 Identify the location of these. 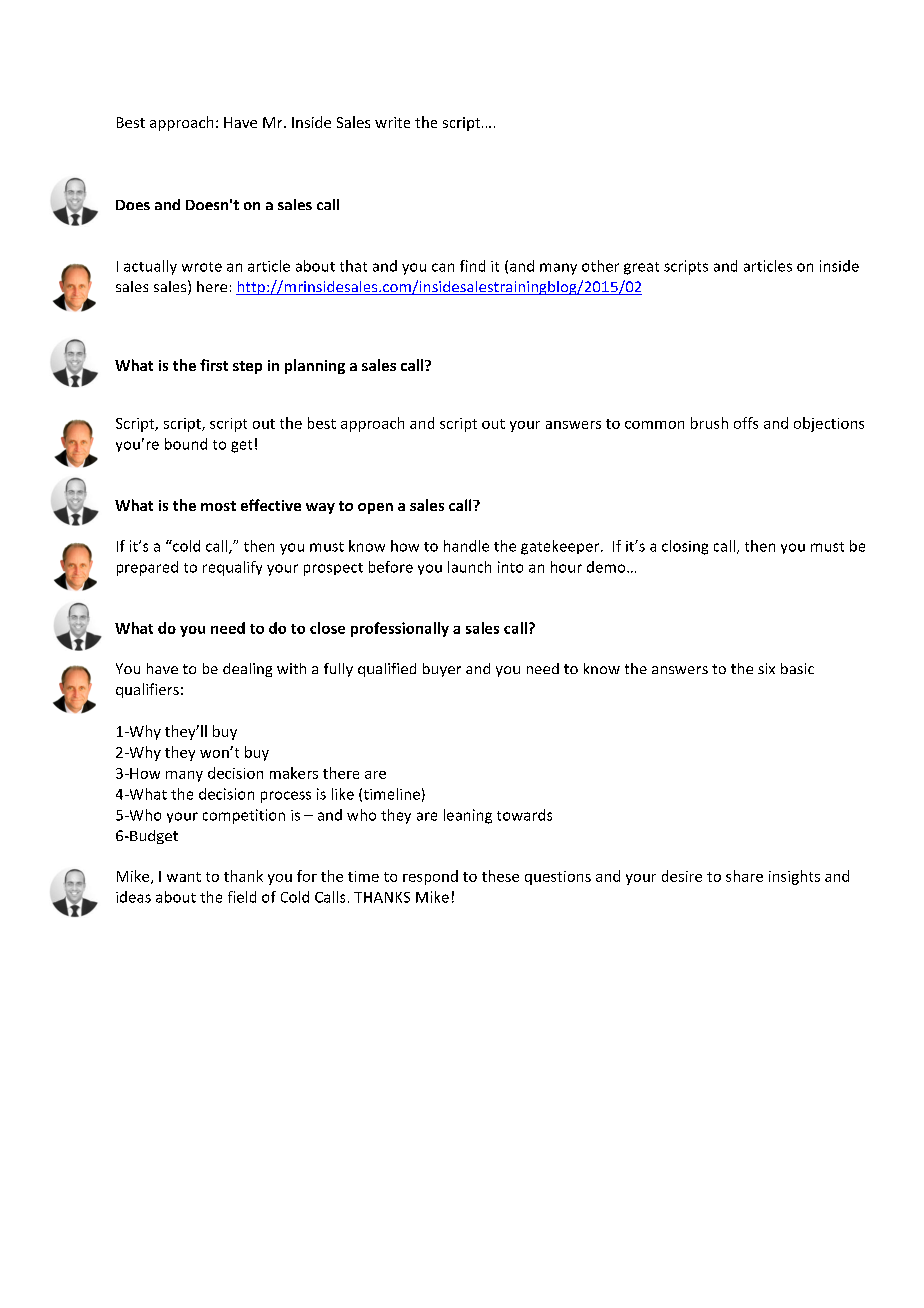
(500, 876).
